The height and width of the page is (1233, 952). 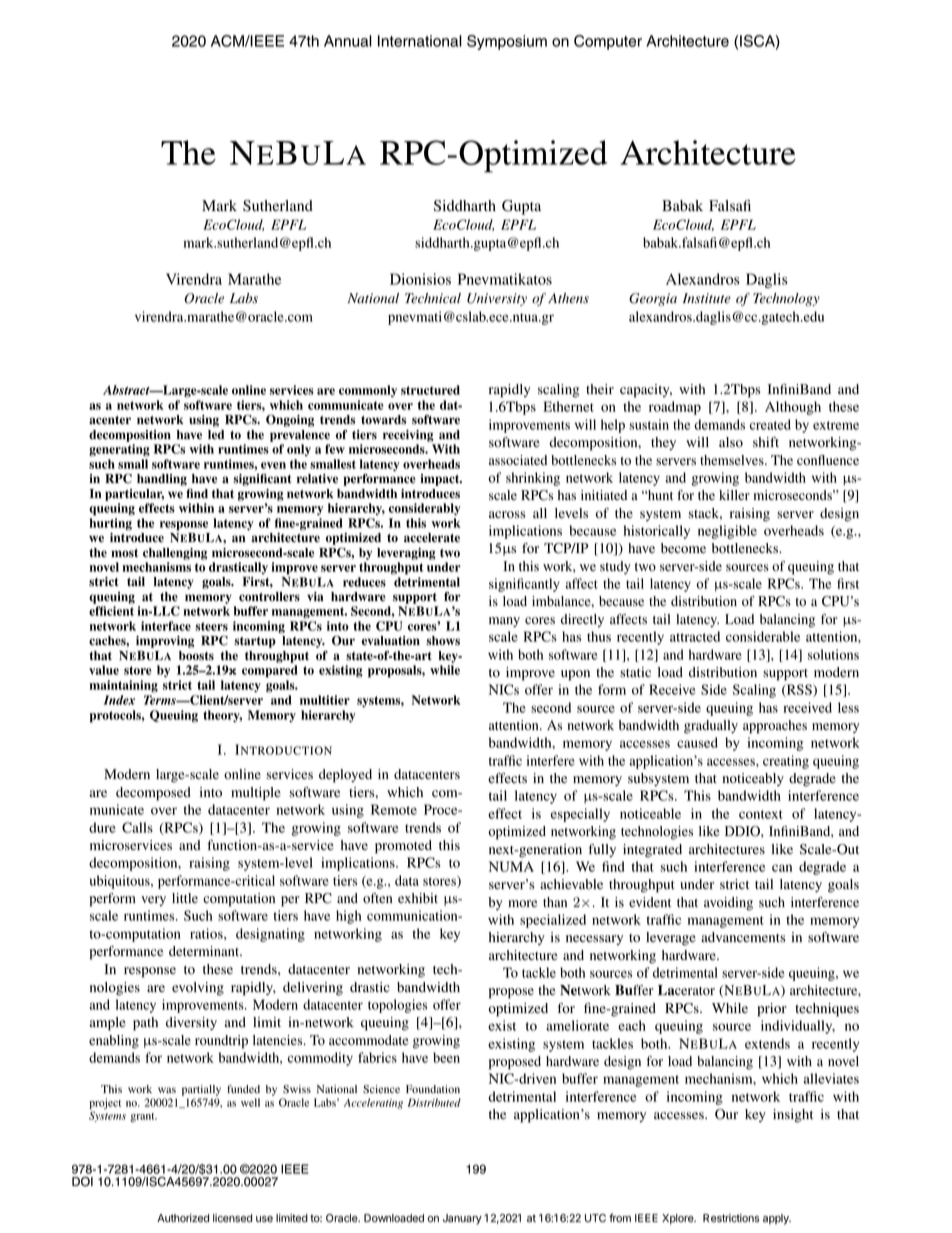 I want to click on interface, so click(x=166, y=626).
